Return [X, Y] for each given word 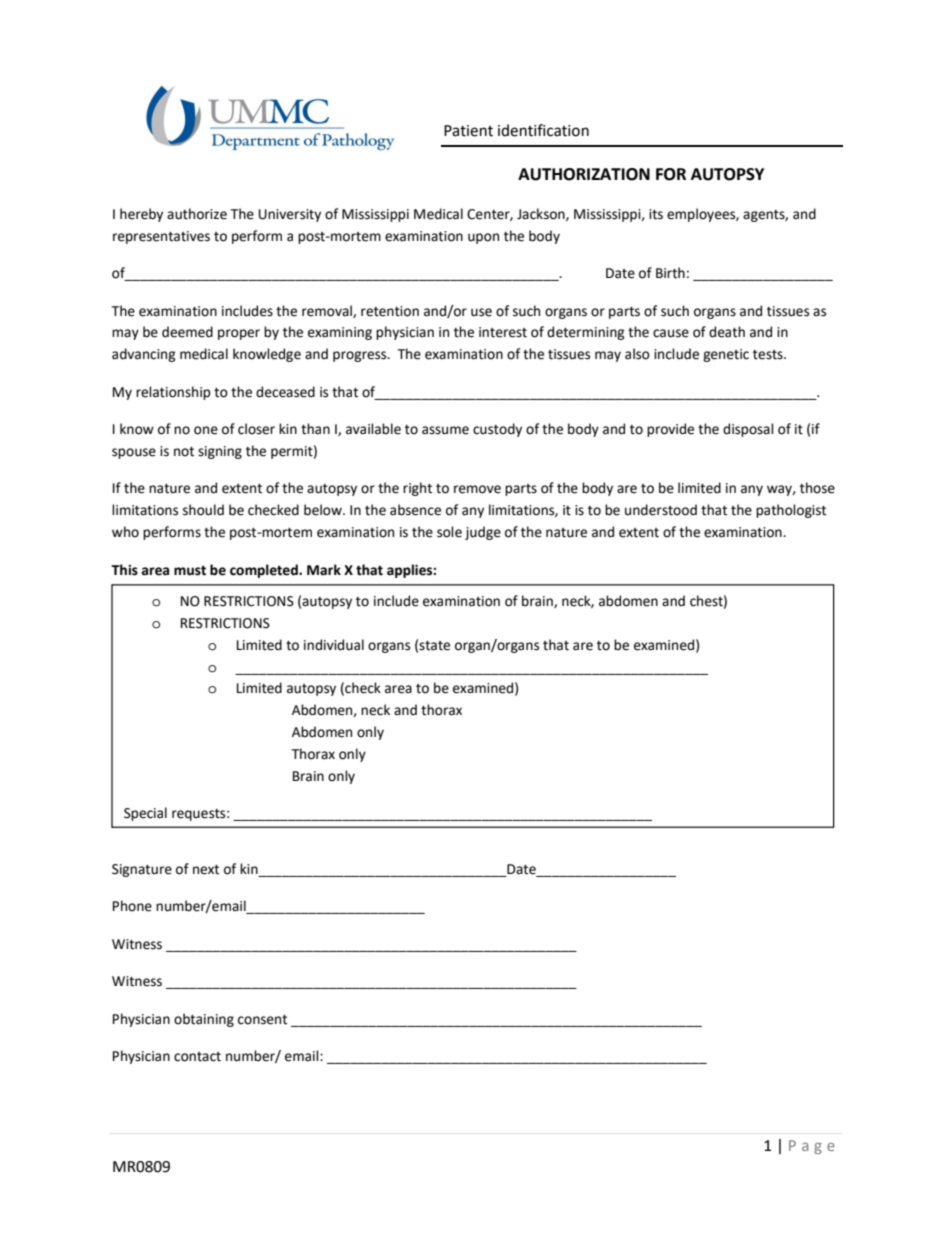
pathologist [791, 511]
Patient [468, 131]
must [190, 571]
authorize [197, 214]
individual [334, 645]
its [656, 214]
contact [197, 1057]
